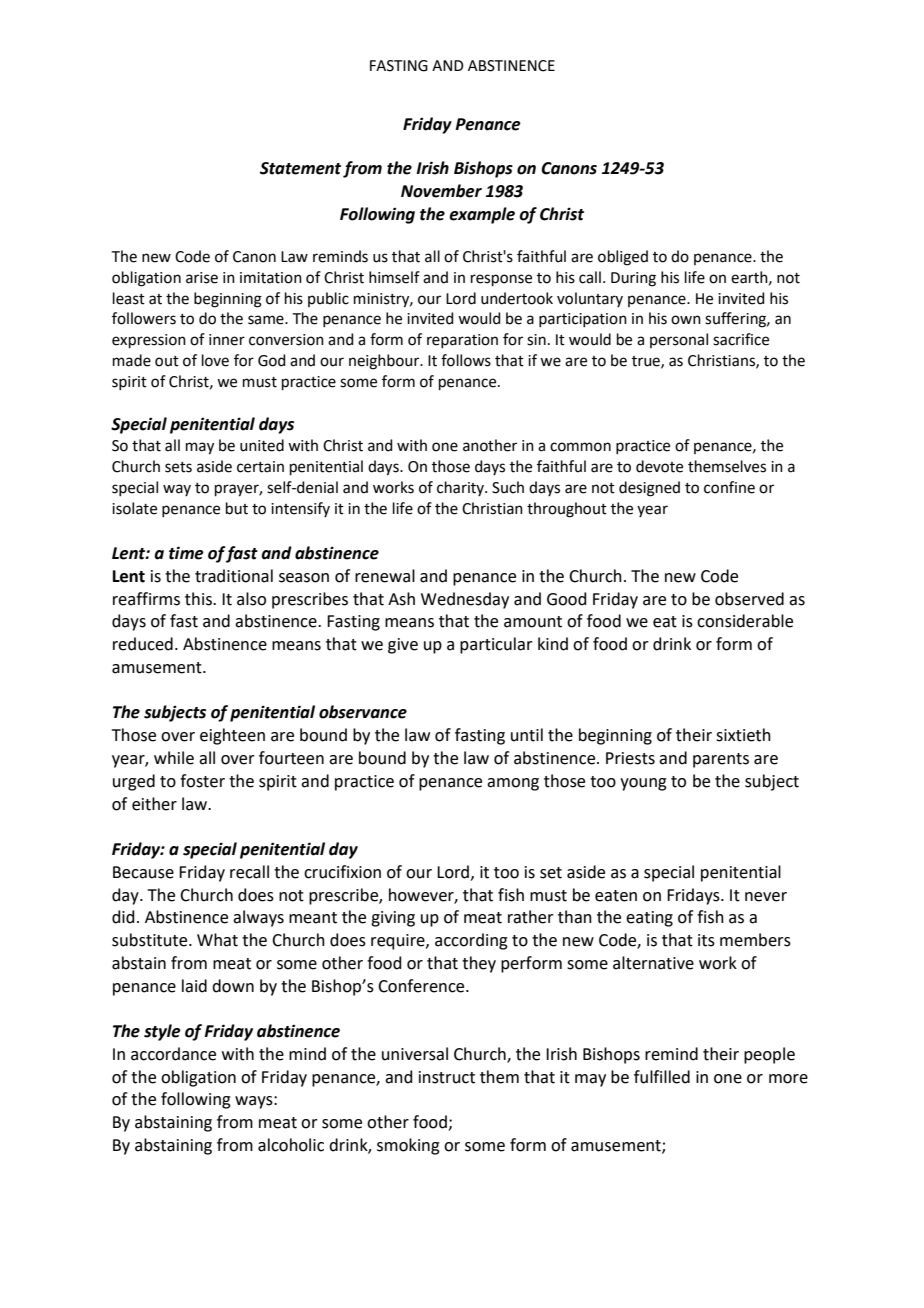 Image resolution: width=924 pixels, height=1308 pixels. What do you see at coordinates (496, 645) in the screenshot?
I see `particular` at bounding box center [496, 645].
